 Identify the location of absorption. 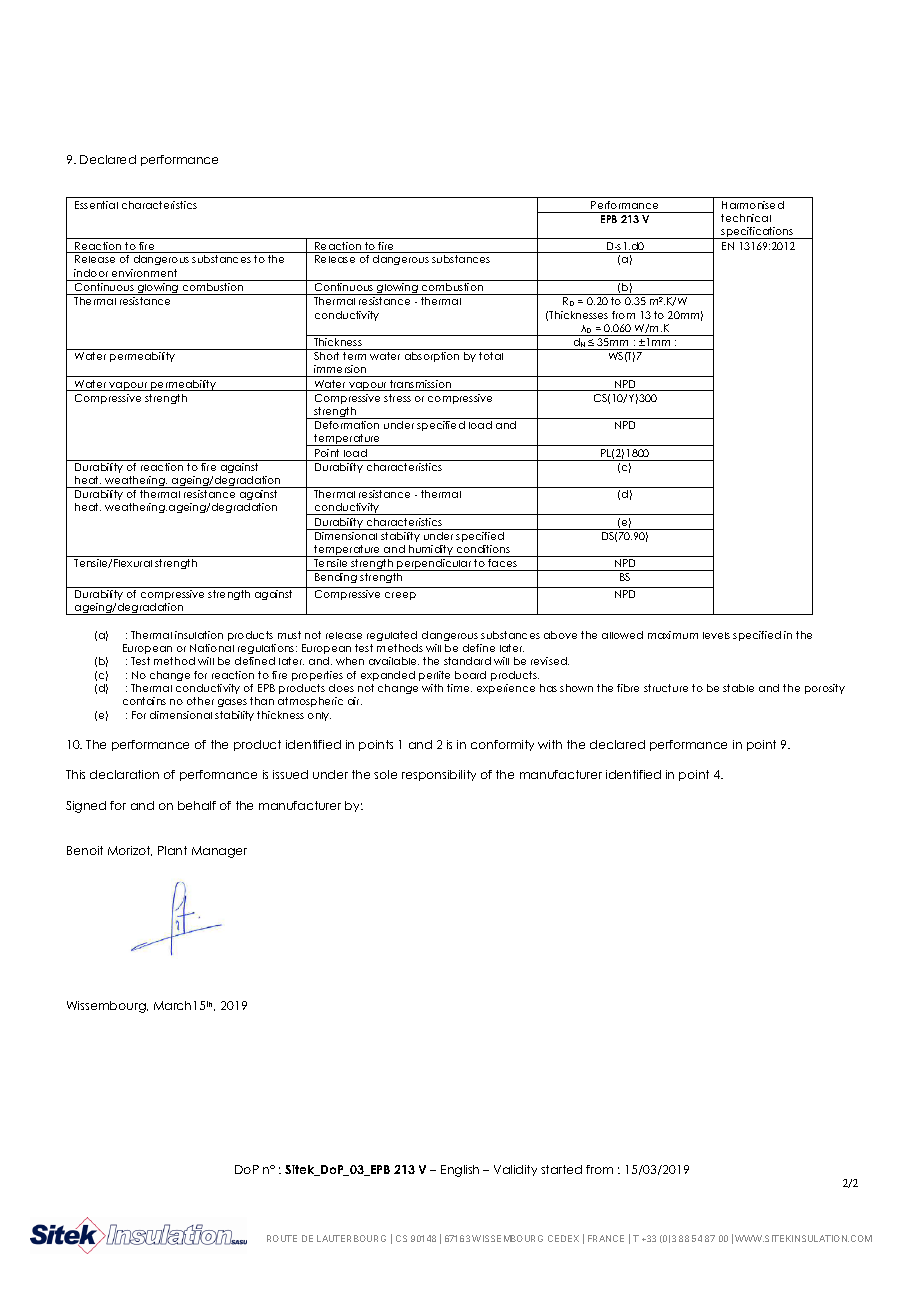
(432, 357).
